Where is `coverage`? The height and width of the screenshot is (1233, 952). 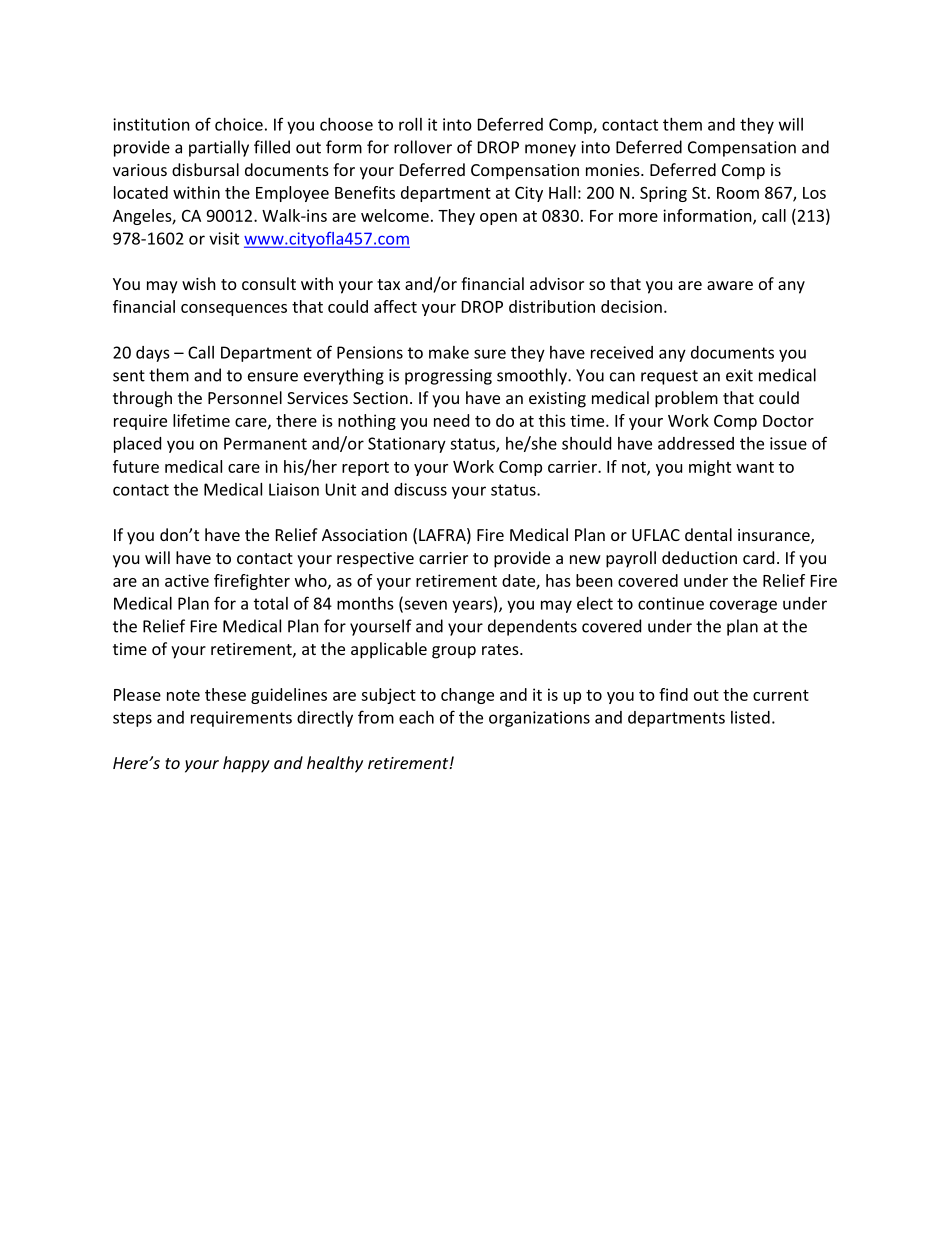 coverage is located at coordinates (743, 606).
